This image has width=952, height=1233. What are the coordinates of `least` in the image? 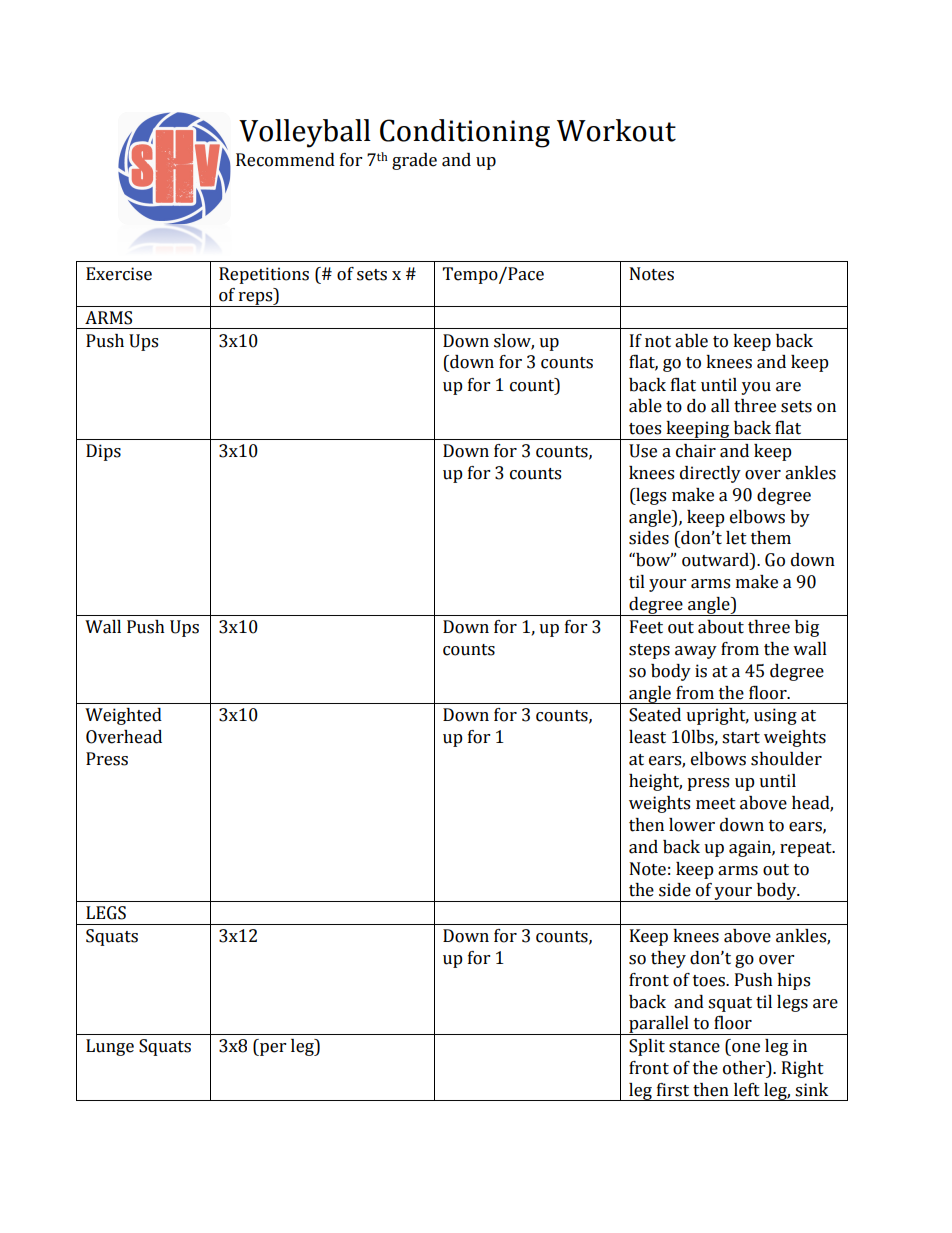 It's located at (647, 737).
